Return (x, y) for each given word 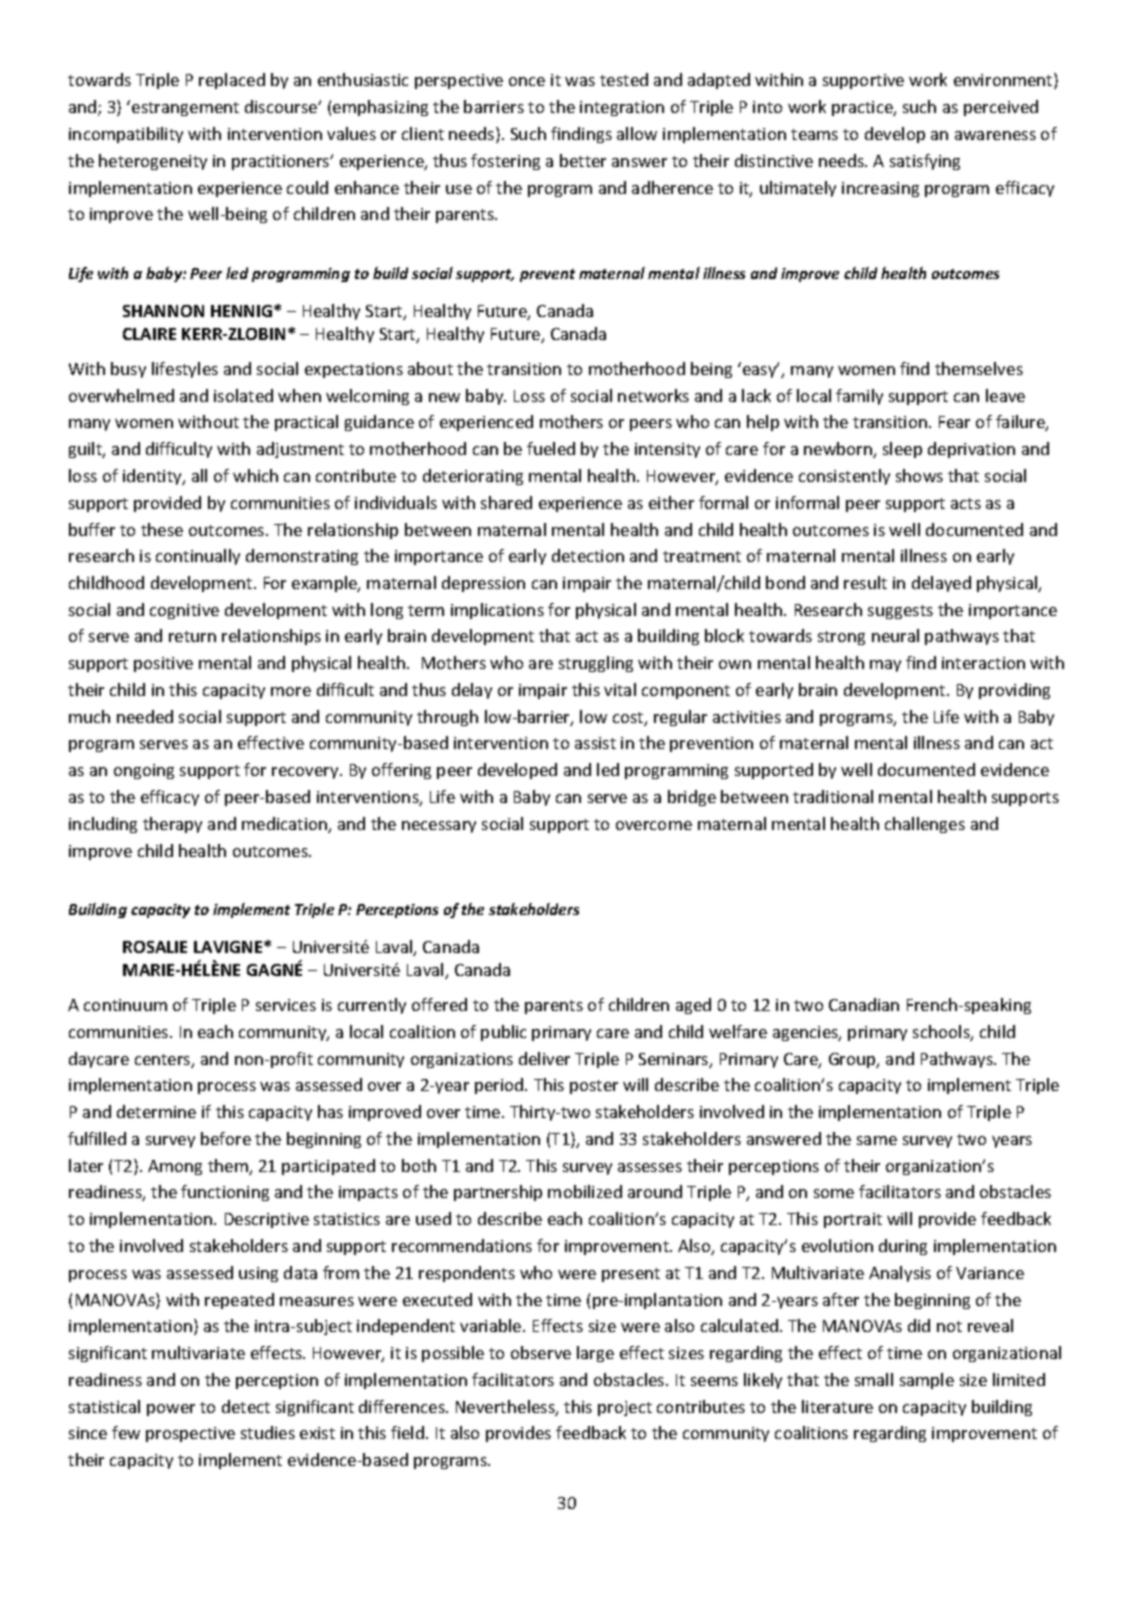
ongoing (144, 771)
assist (595, 743)
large (595, 1354)
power (171, 1410)
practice (863, 108)
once (527, 81)
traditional (833, 796)
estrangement (185, 109)
